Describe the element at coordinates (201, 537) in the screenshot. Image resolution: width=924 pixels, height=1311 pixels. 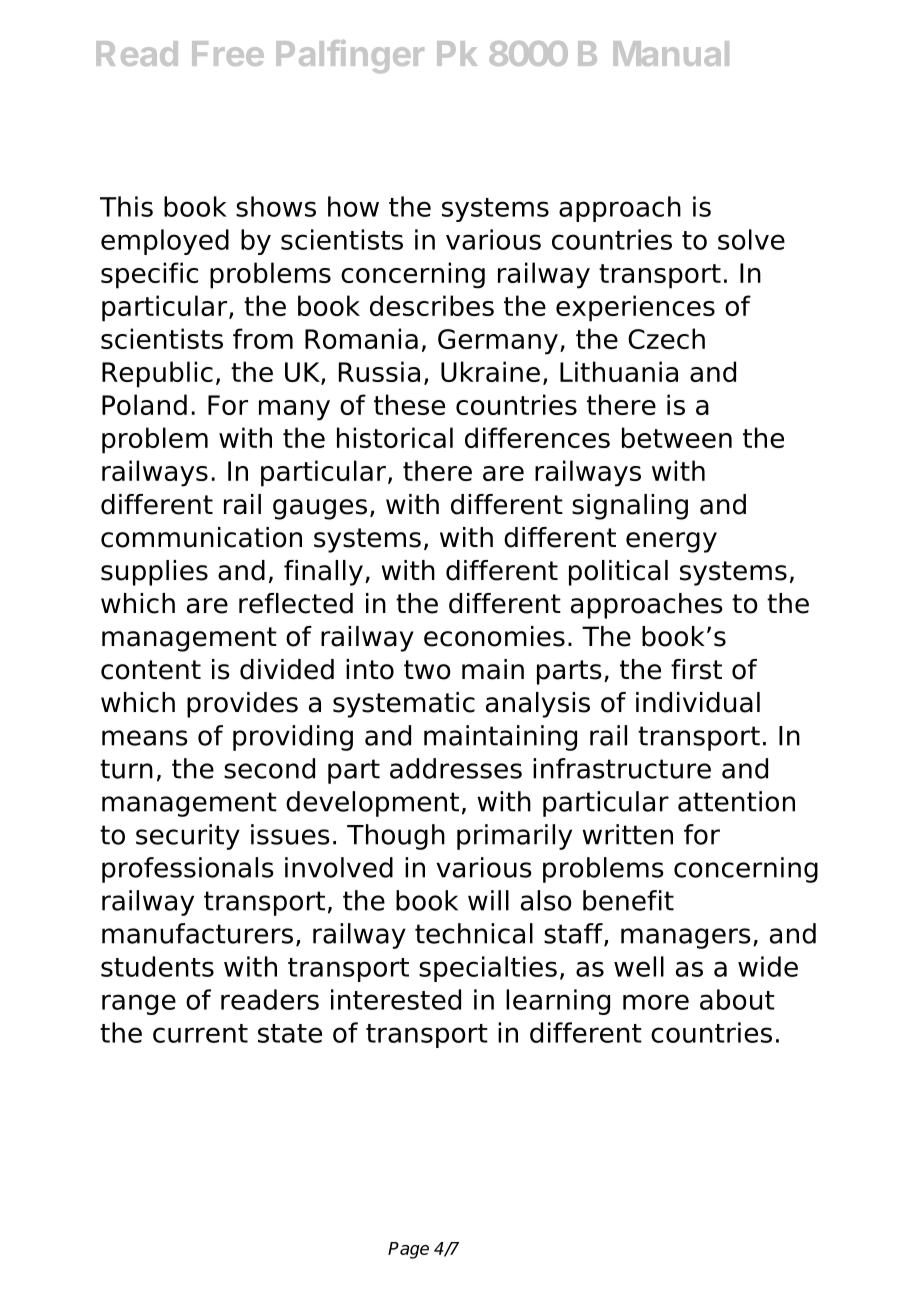
I see `communication` at that location.
